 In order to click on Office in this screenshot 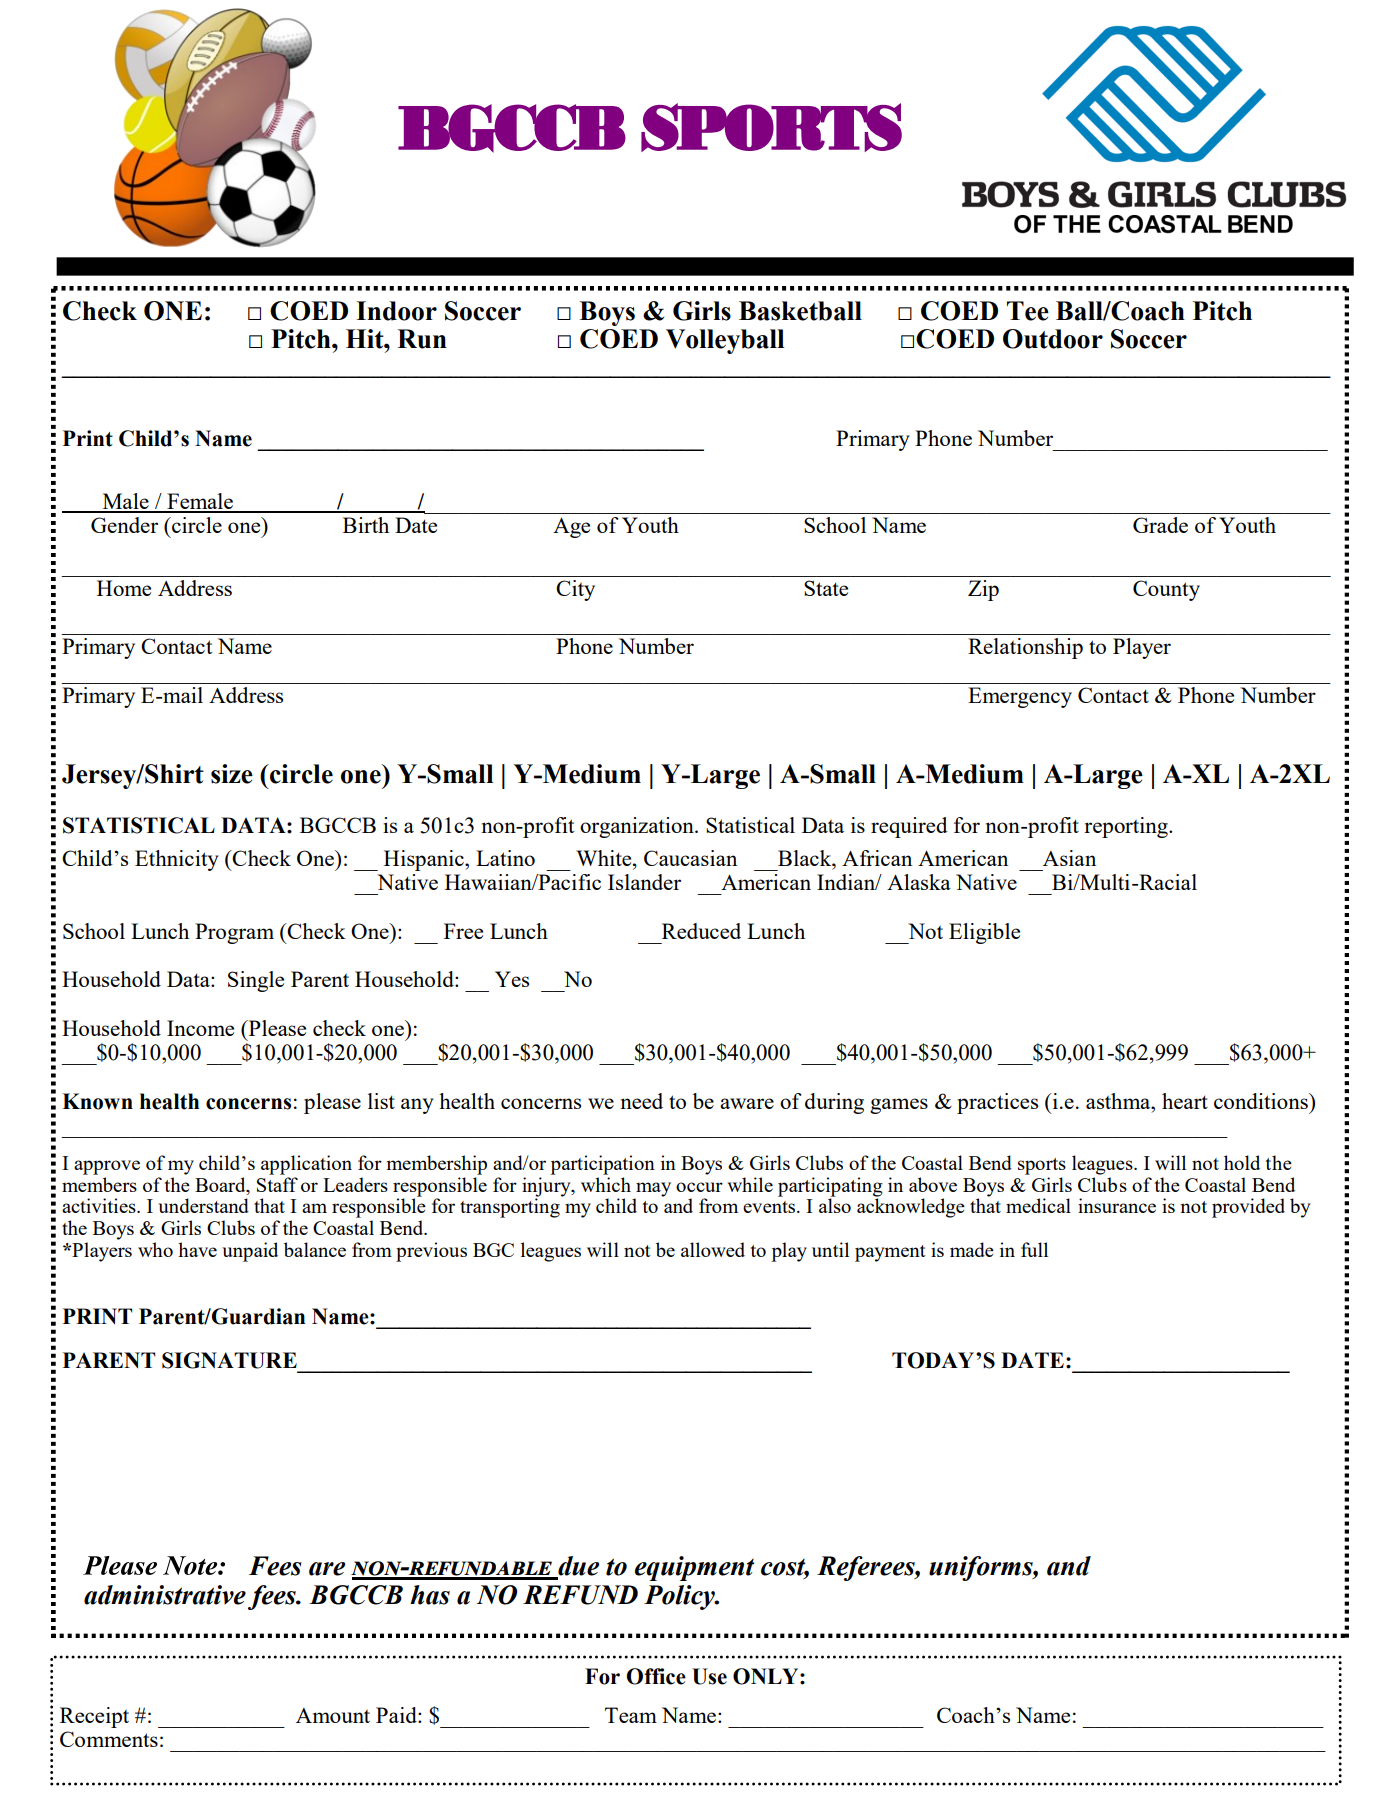, I will do `click(656, 1676)`.
